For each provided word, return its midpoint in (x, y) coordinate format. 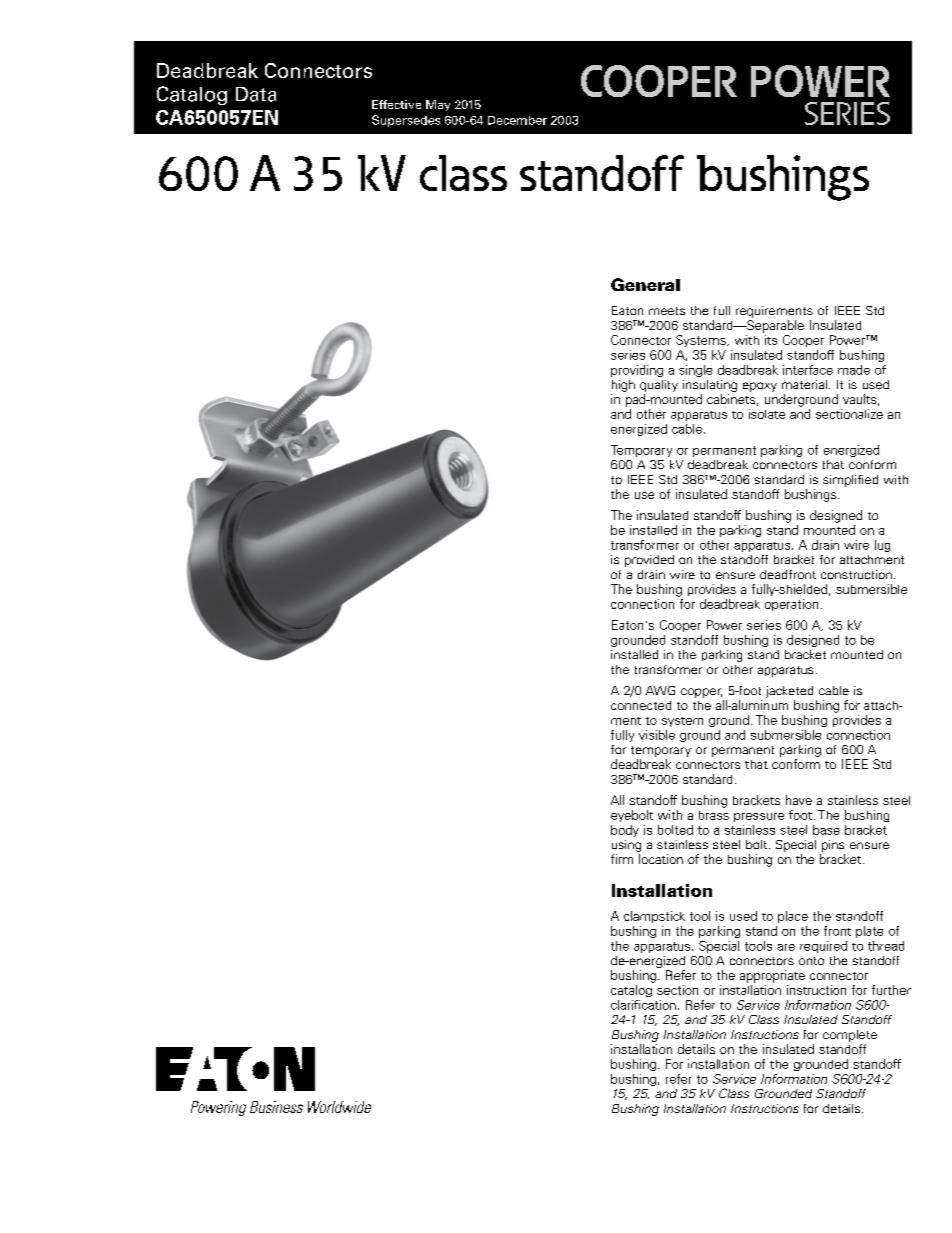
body (625, 831)
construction (856, 574)
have (799, 800)
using (626, 846)
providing (637, 371)
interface (808, 370)
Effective (396, 104)
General (645, 284)
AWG (660, 690)
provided (649, 561)
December (517, 120)
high (623, 386)
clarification (643, 1005)
